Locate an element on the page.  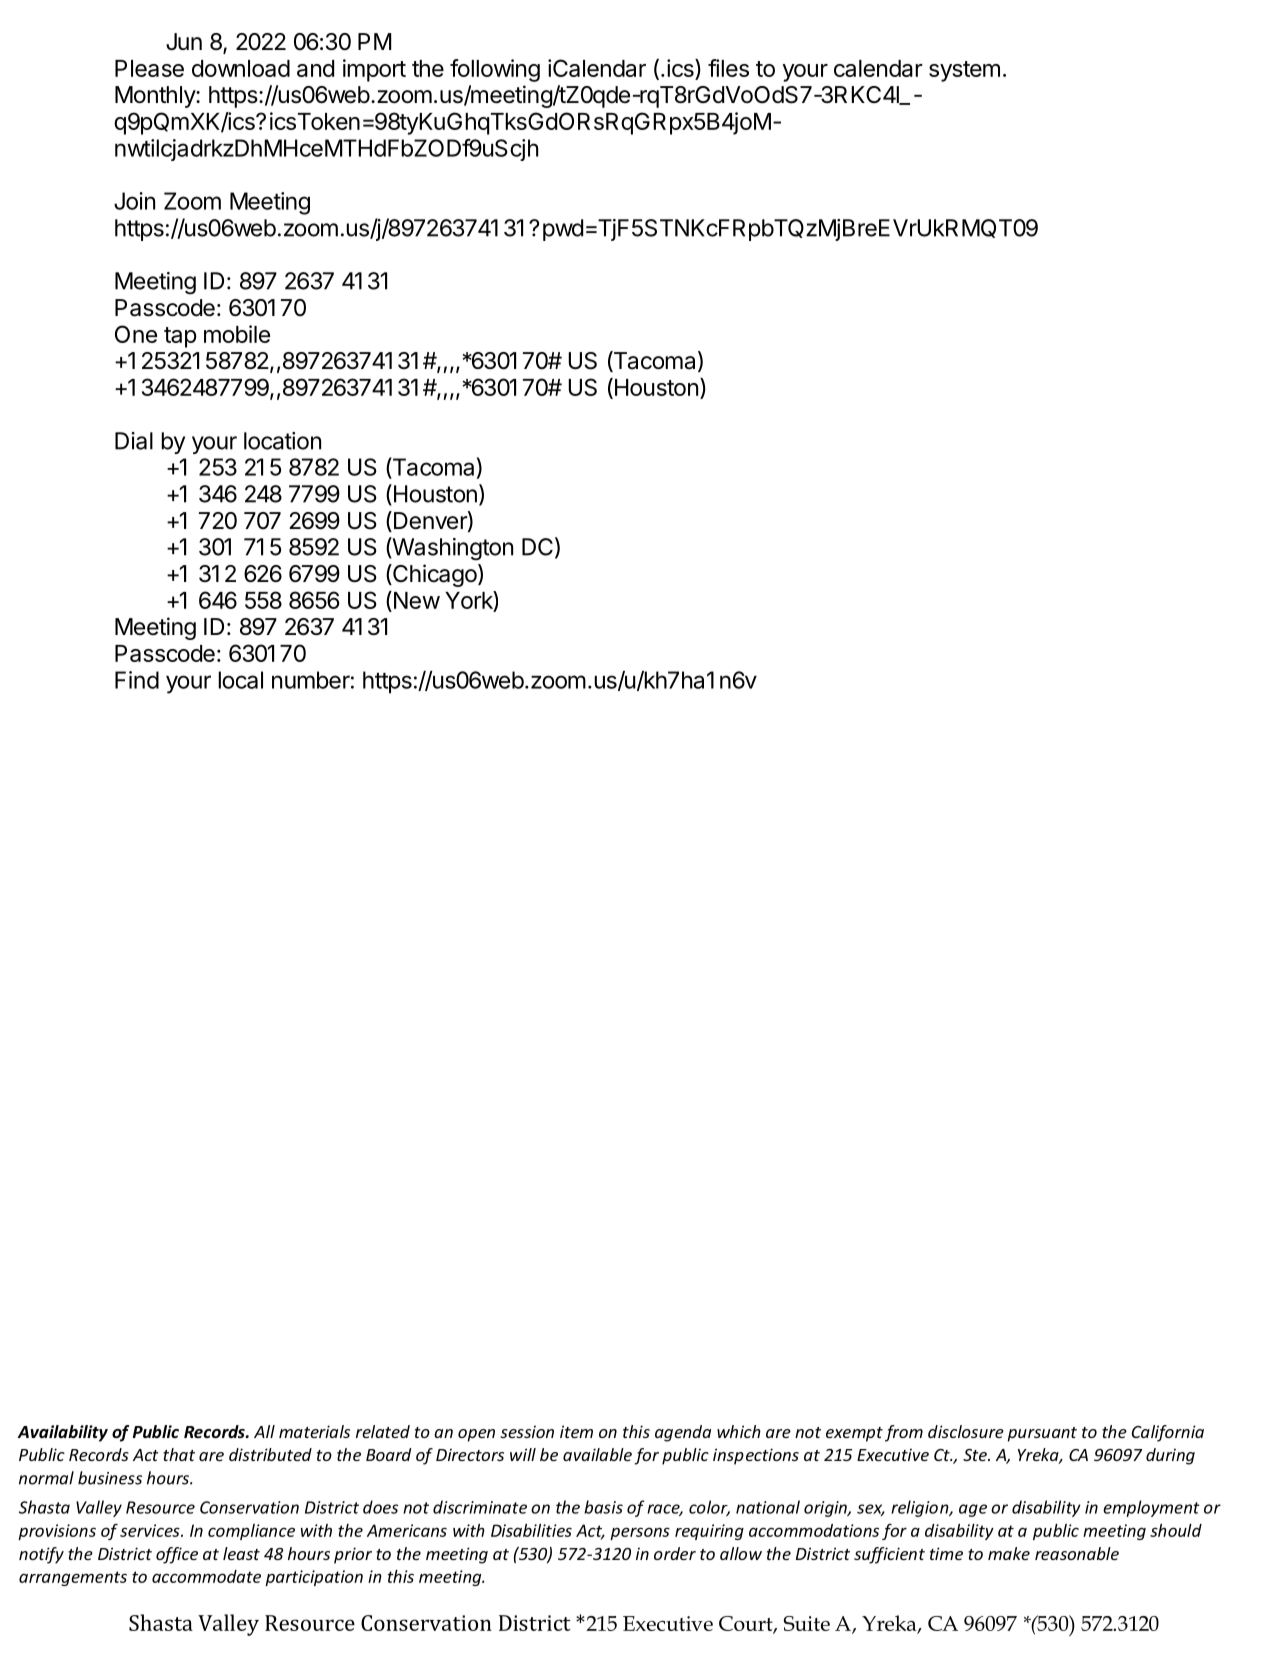
accommodate is located at coordinates (206, 1576).
